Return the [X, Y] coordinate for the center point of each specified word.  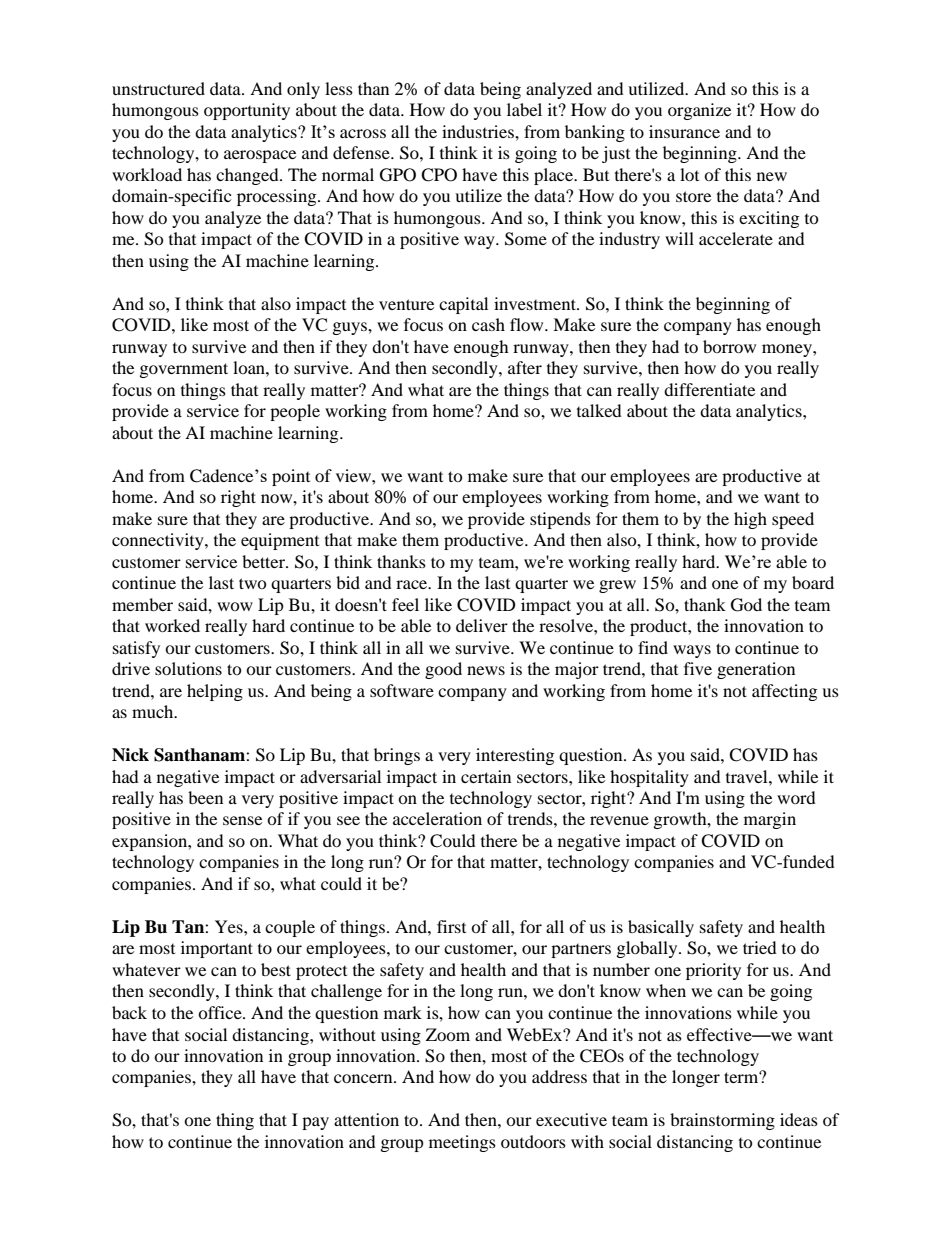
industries [479, 131]
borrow [729, 346]
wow [235, 606]
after [525, 367]
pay [315, 1123]
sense [242, 820]
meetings [462, 1143]
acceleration [437, 818]
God [746, 605]
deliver [482, 625]
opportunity [247, 111]
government [184, 370]
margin [770, 820]
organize [699, 111]
